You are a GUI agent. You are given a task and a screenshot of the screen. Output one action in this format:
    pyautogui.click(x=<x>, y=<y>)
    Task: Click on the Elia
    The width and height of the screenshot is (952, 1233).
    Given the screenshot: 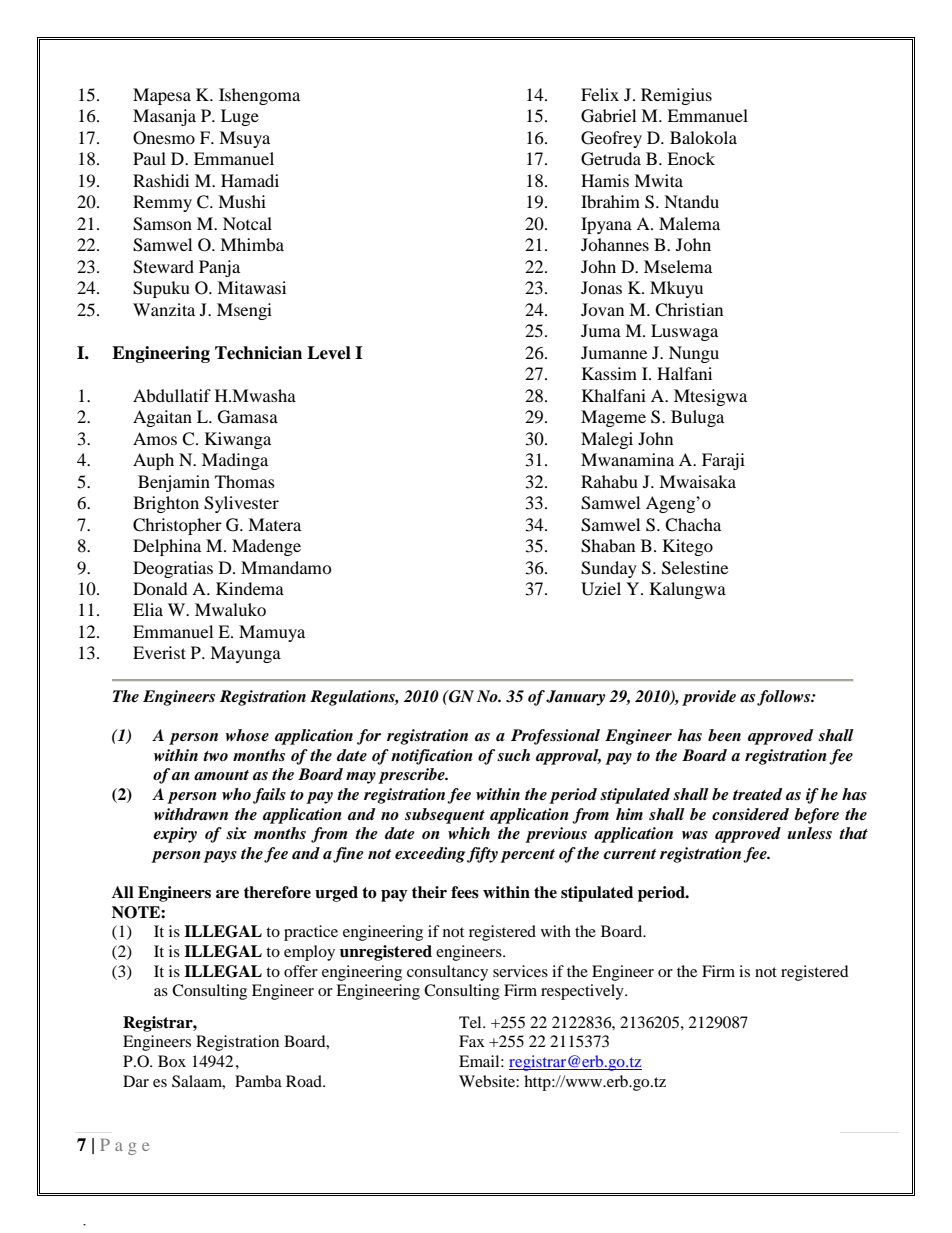 What is the action you would take?
    pyautogui.click(x=148, y=609)
